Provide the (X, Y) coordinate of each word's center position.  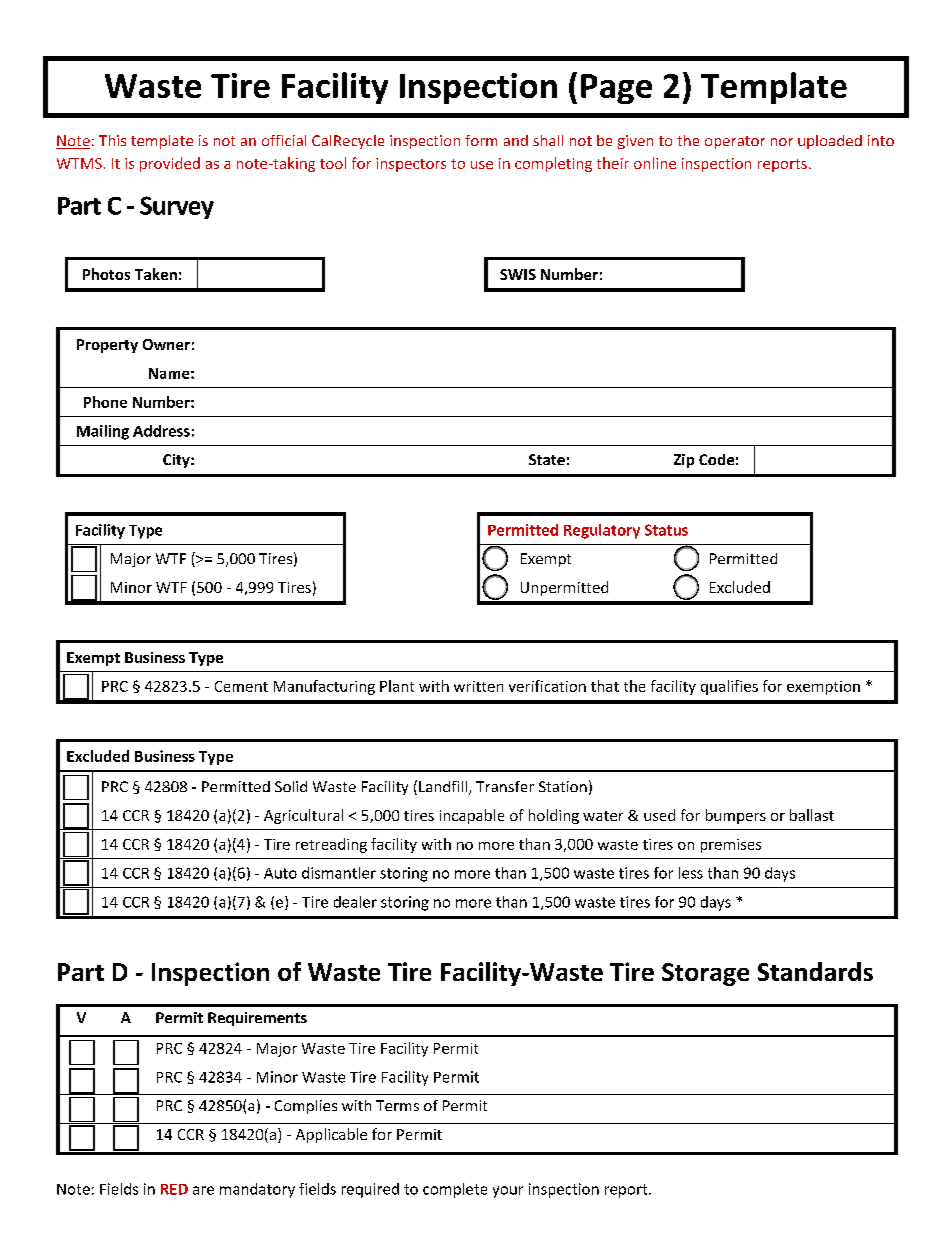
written (478, 686)
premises (731, 846)
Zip (684, 461)
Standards (815, 971)
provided (170, 164)
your (508, 1192)
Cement (241, 686)
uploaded (830, 142)
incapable (472, 816)
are (203, 1190)
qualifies (729, 687)
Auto (280, 873)
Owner (166, 344)
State (547, 459)
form (481, 140)
